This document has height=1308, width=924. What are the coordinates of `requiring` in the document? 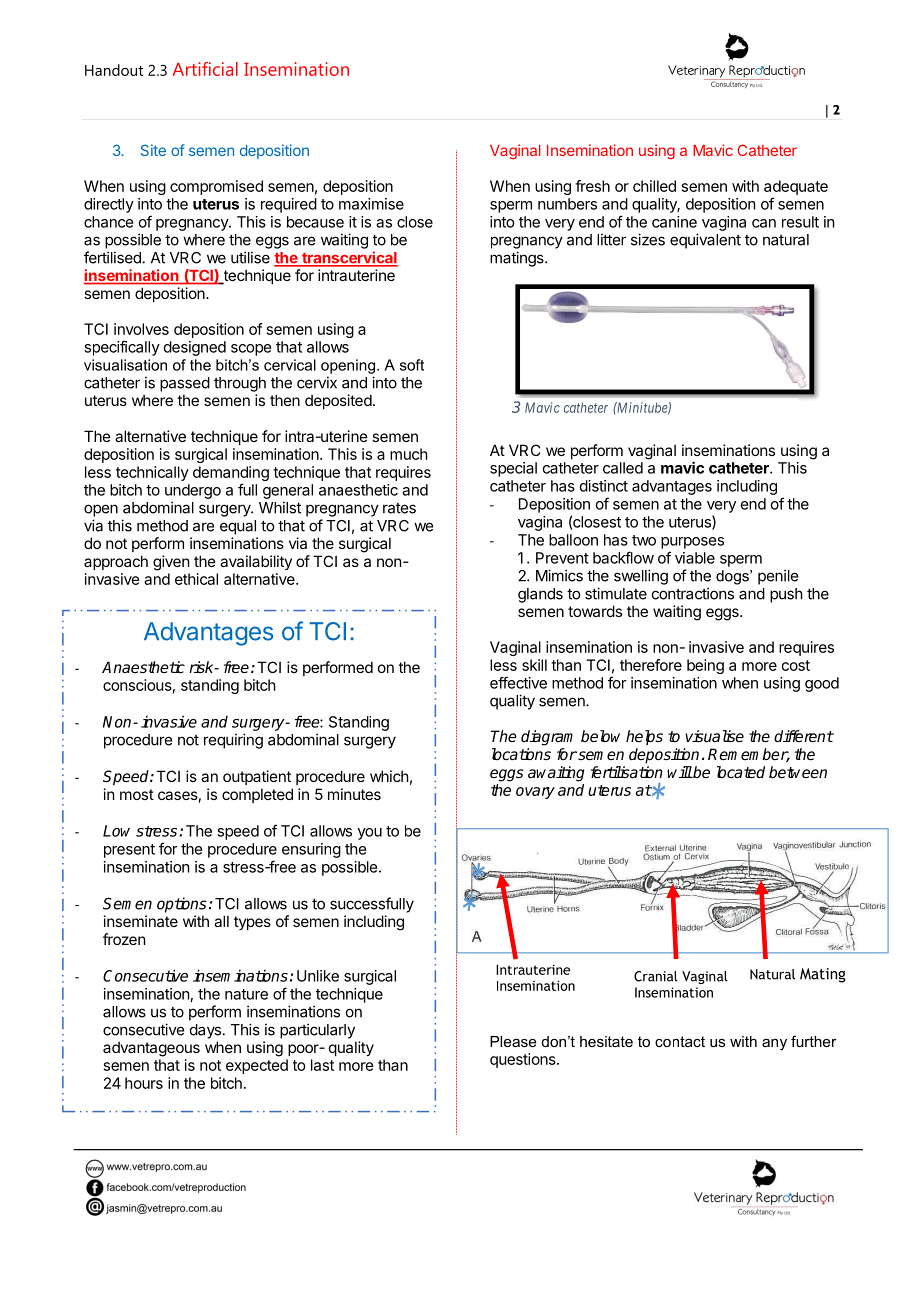 It's located at (233, 741).
